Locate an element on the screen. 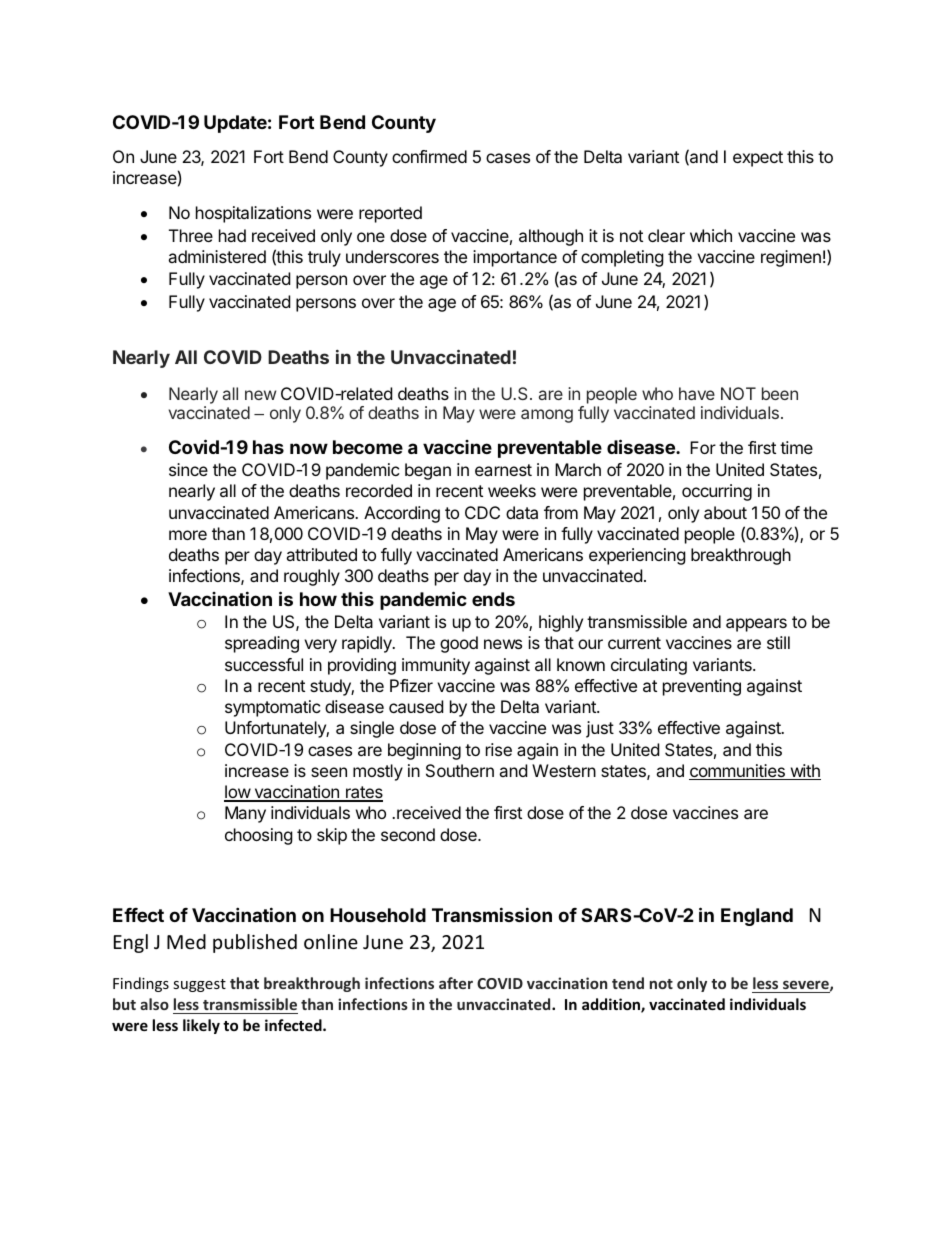 The image size is (952, 1233). communities is located at coordinates (738, 772).
